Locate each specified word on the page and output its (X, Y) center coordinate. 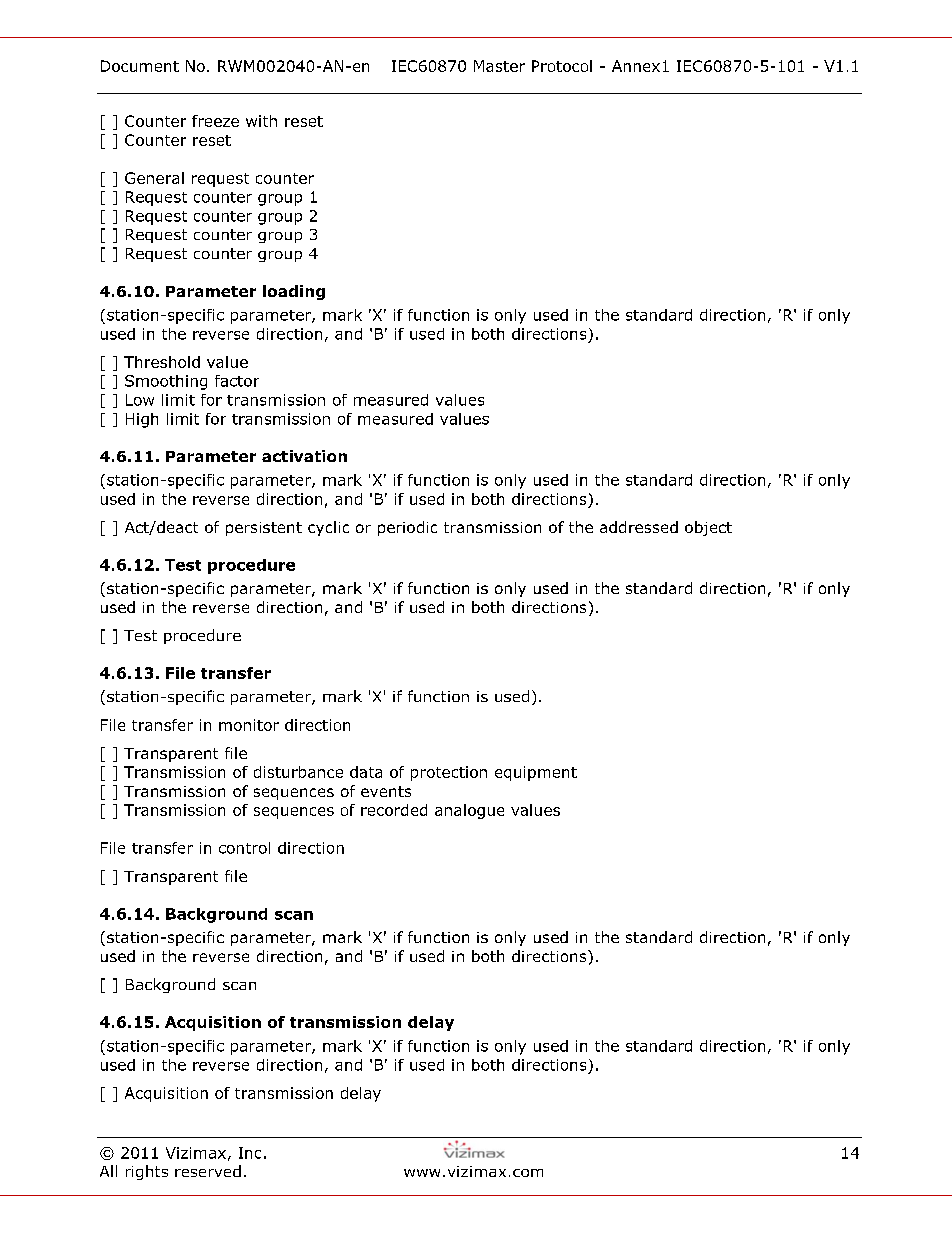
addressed (639, 527)
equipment (536, 773)
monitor (249, 725)
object (708, 528)
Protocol (562, 66)
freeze (215, 121)
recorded (394, 810)
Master (499, 66)
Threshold (162, 362)
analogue (469, 811)
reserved (208, 1171)
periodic (407, 528)
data (366, 772)
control (244, 848)
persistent (264, 529)
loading (294, 292)
